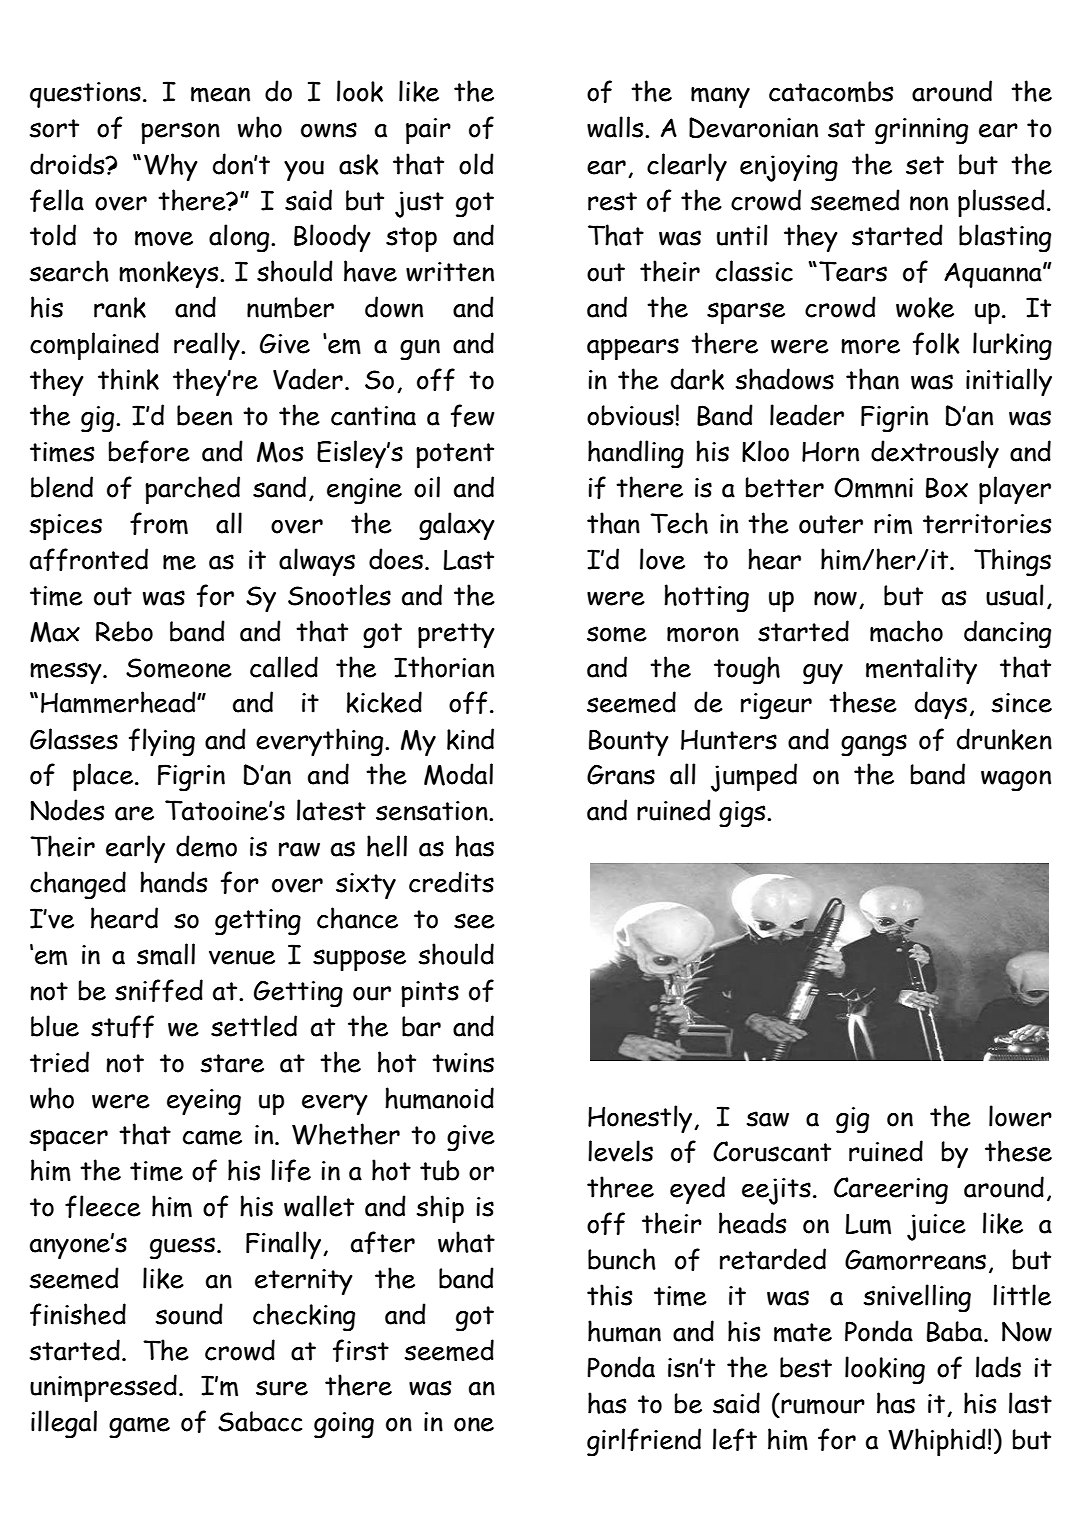 The width and height of the screenshot is (1082, 1535). I want to click on rim, so click(893, 524).
